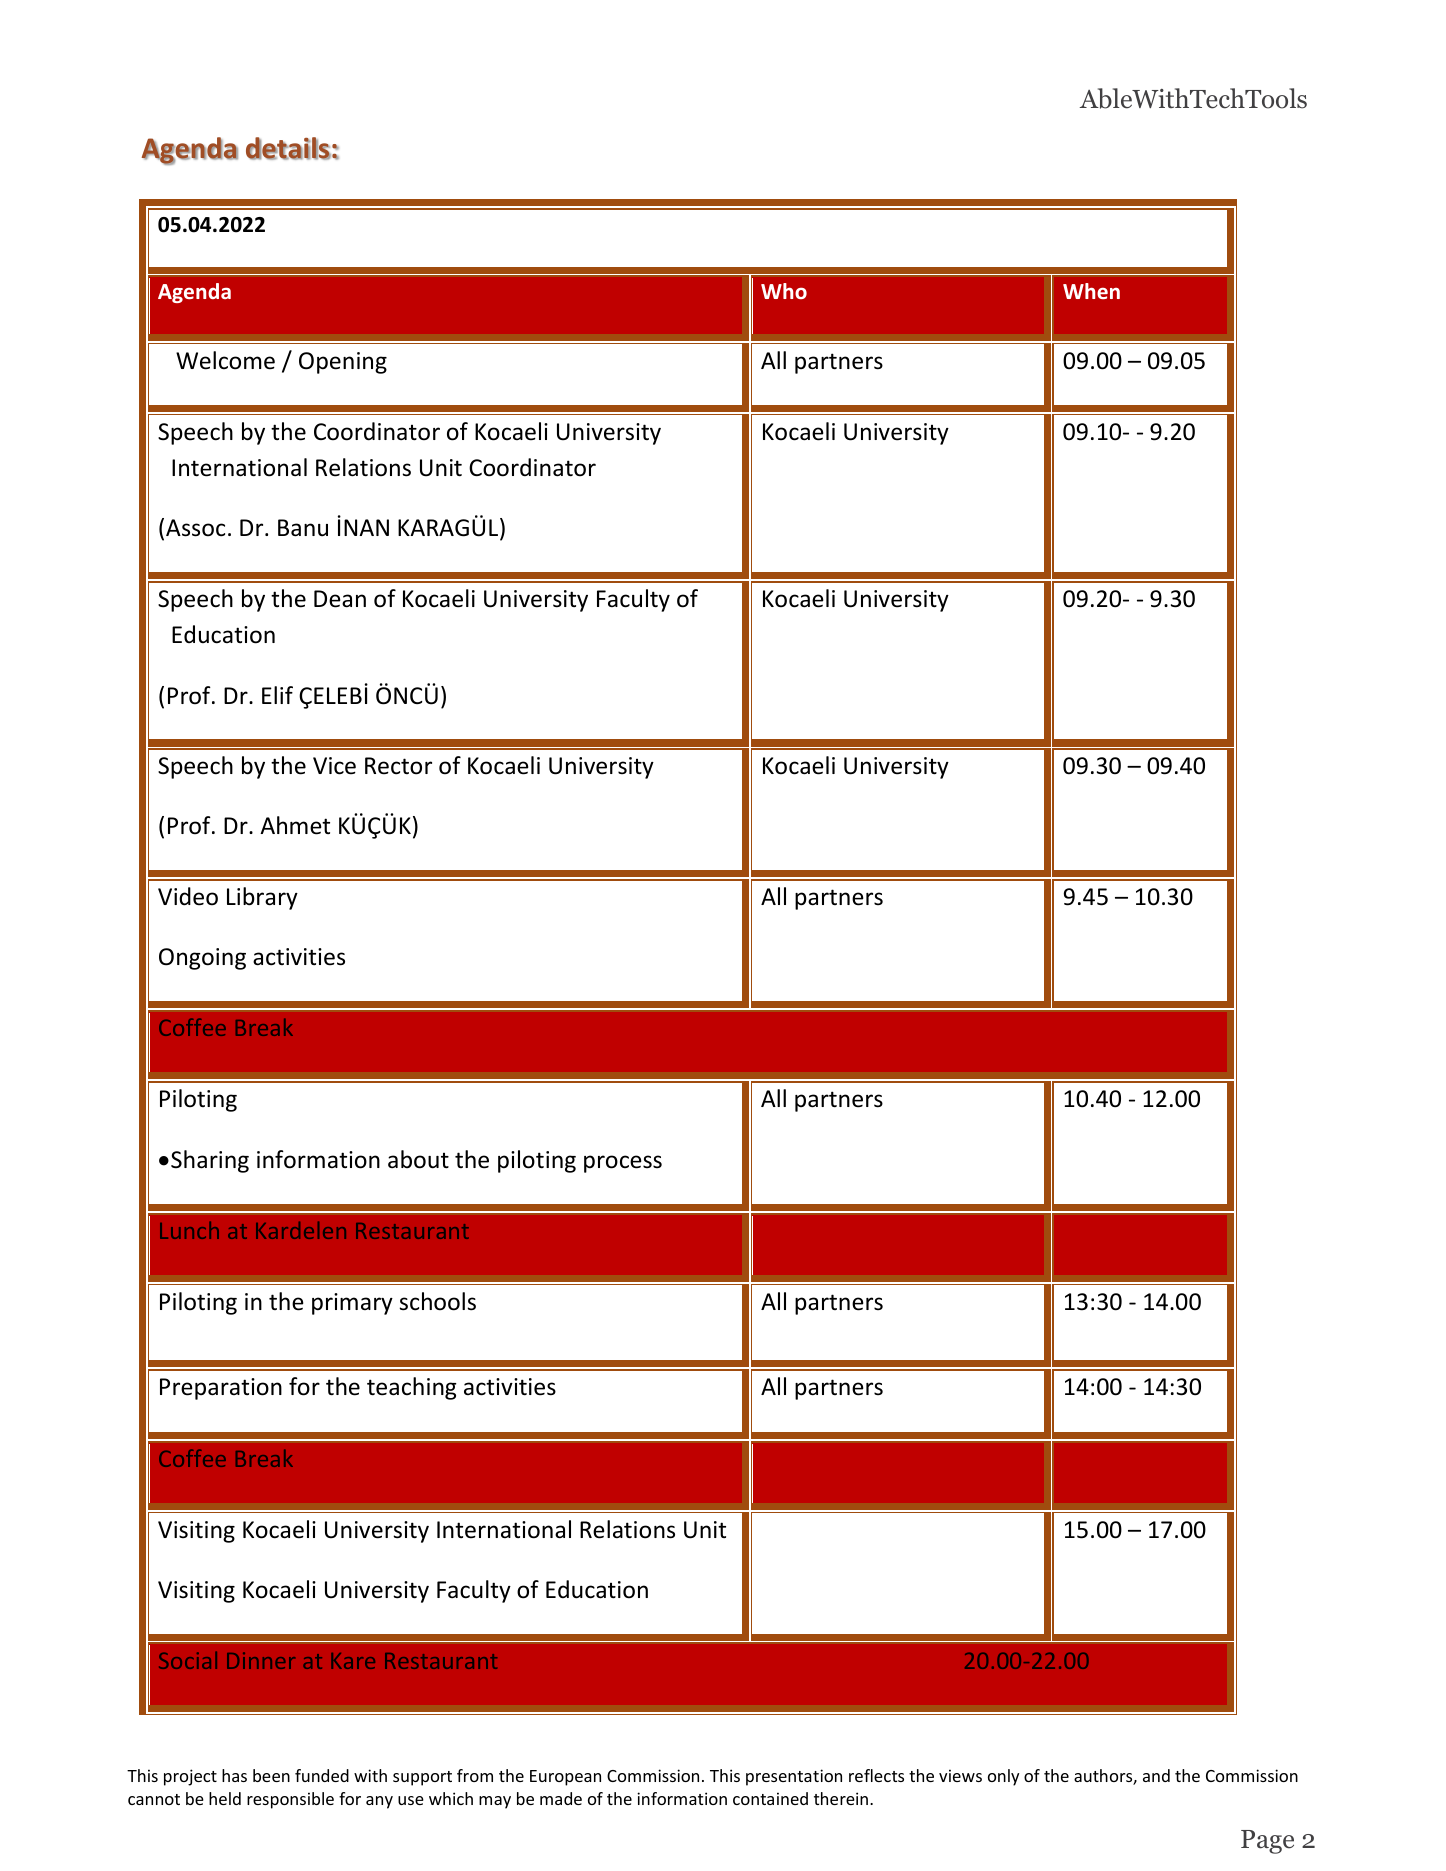 Image resolution: width=1446 pixels, height=1871 pixels. Describe the element at coordinates (334, 766) in the image. I see `Vice` at that location.
